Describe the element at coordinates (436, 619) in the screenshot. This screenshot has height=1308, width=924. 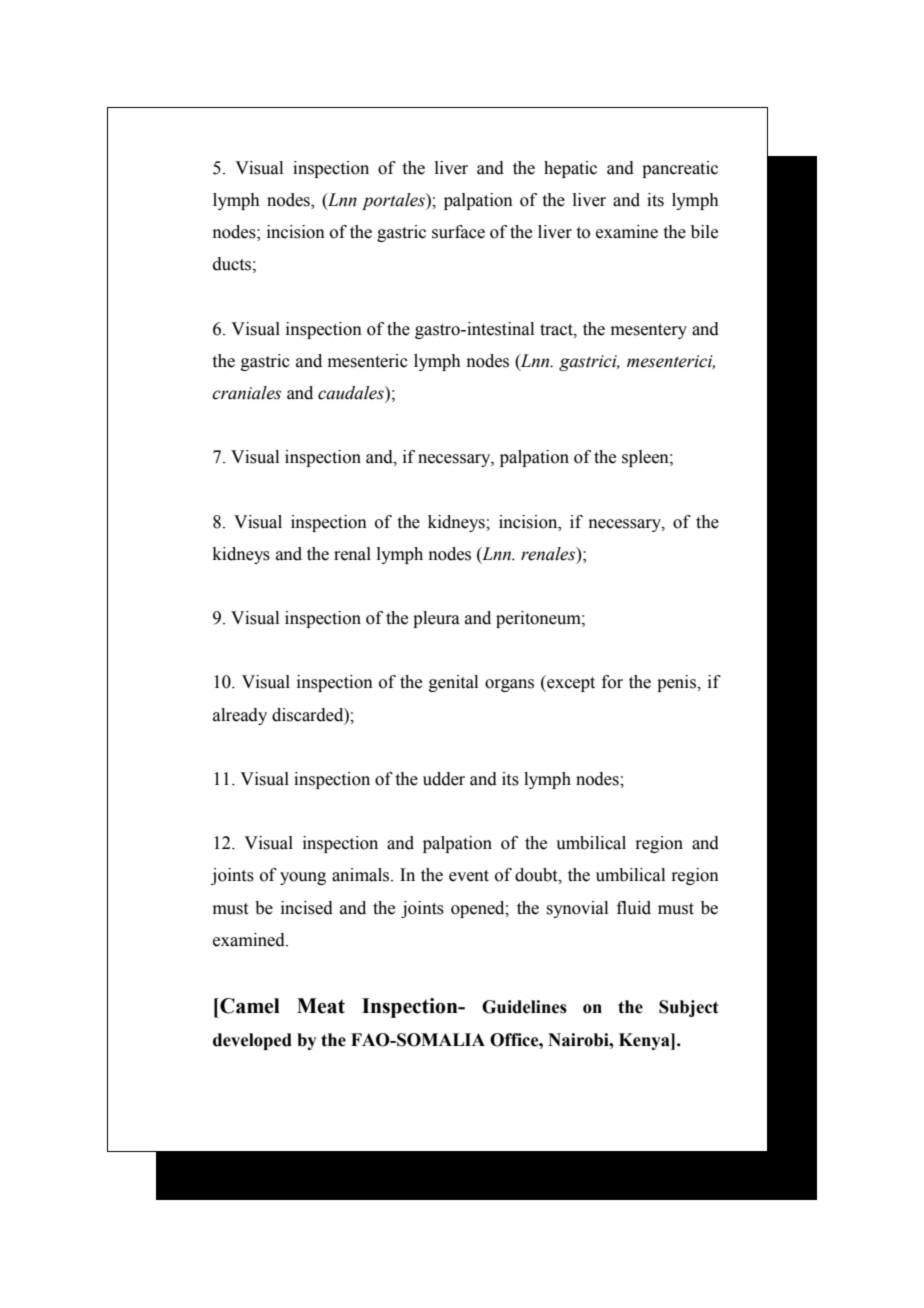
I see `pleura` at that location.
